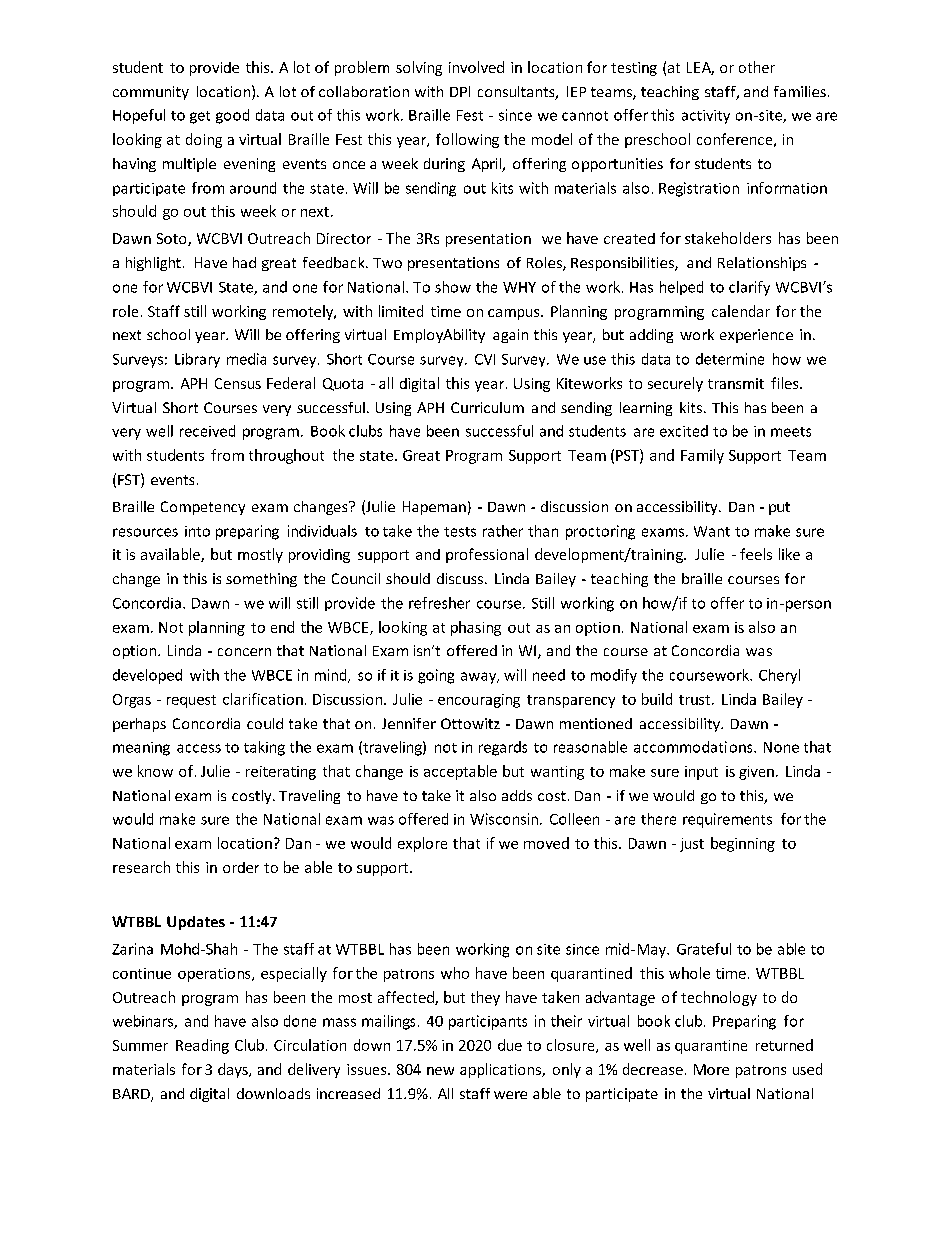 Image resolution: width=952 pixels, height=1233 pixels. Describe the element at coordinates (264, 748) in the page. I see `taking` at that location.
